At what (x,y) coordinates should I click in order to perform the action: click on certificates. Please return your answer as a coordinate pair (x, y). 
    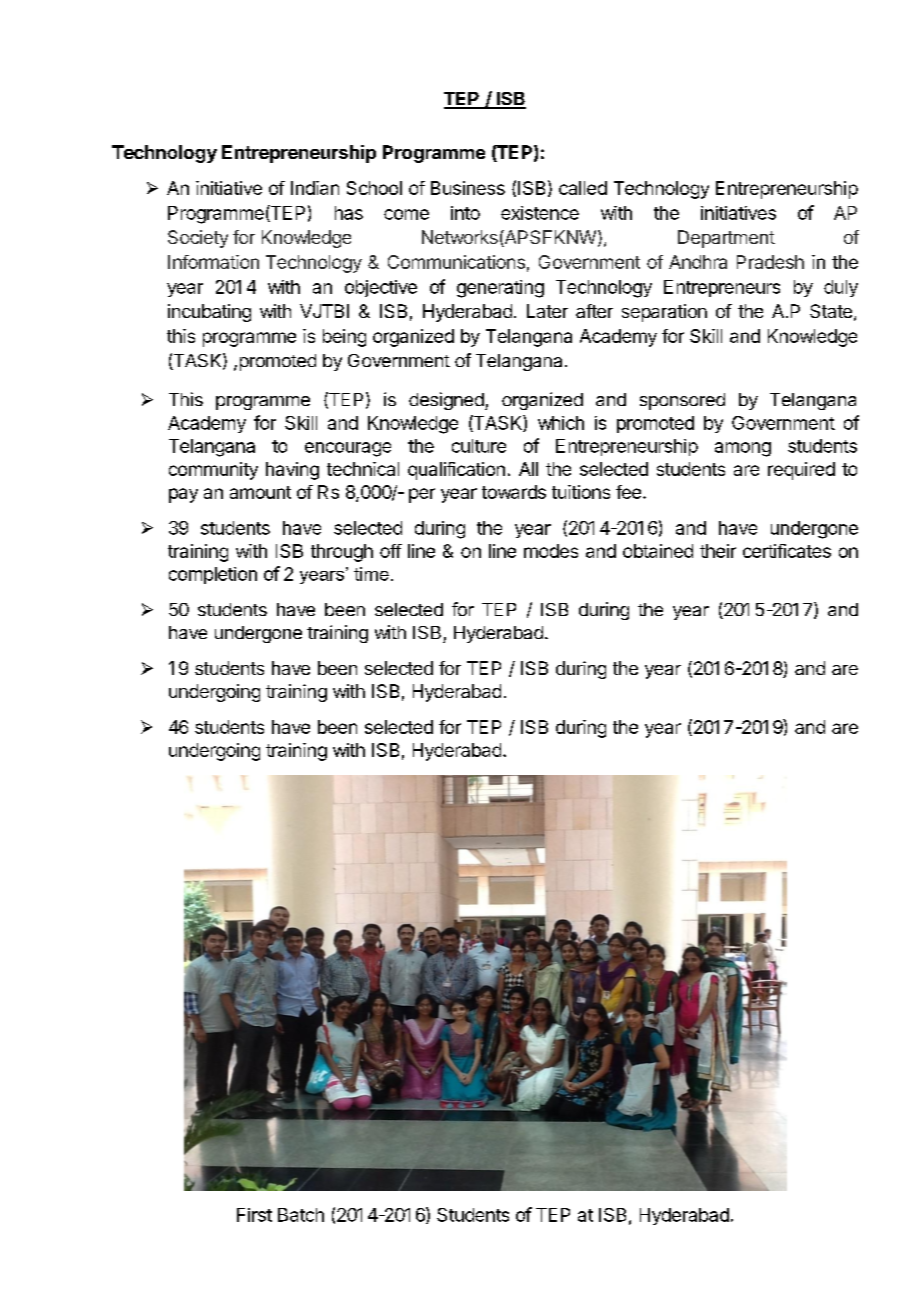
    Looking at the image, I should click on (787, 551).
